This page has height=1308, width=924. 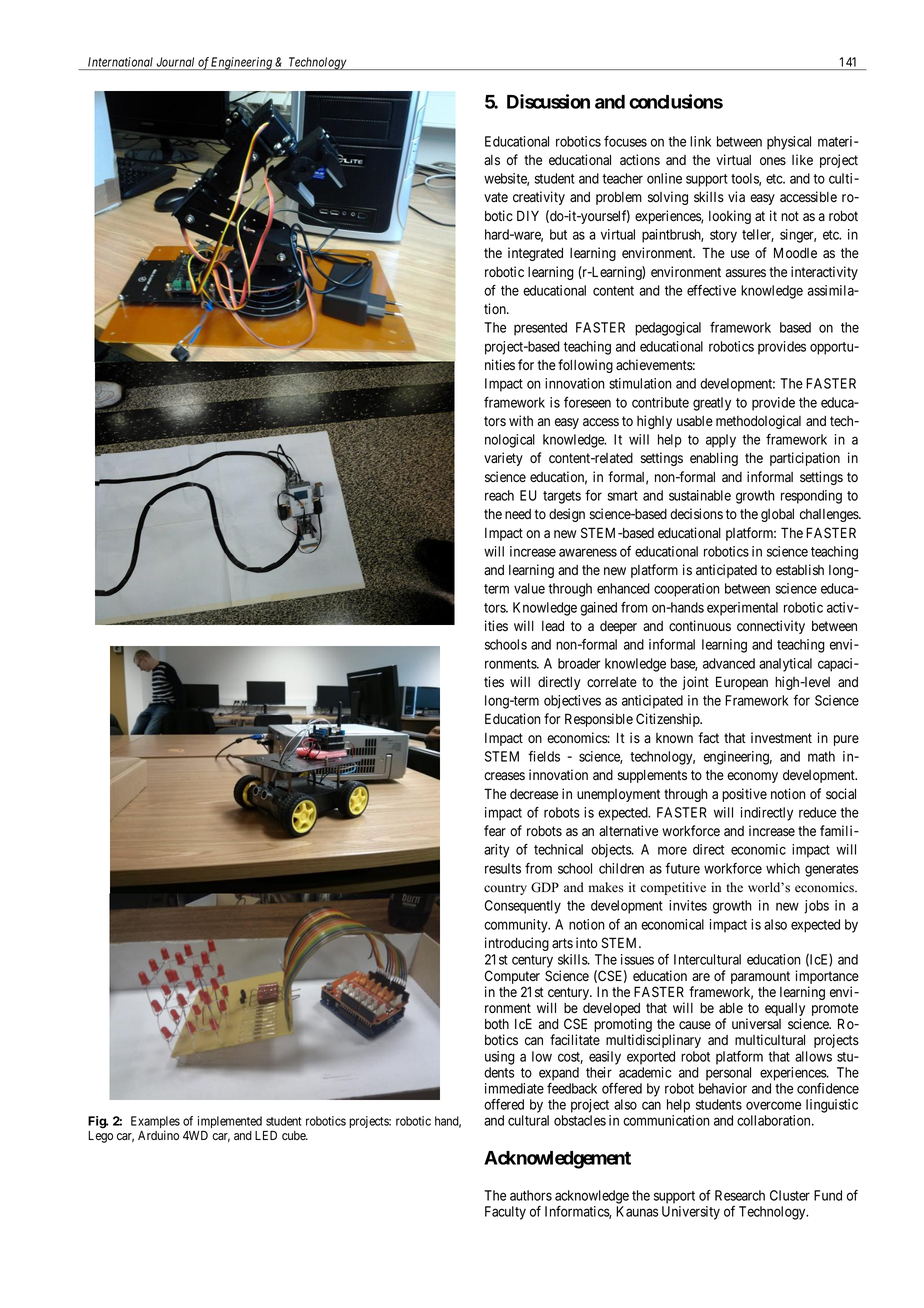 What do you see at coordinates (548, 101) in the page?
I see `Discussion` at bounding box center [548, 101].
